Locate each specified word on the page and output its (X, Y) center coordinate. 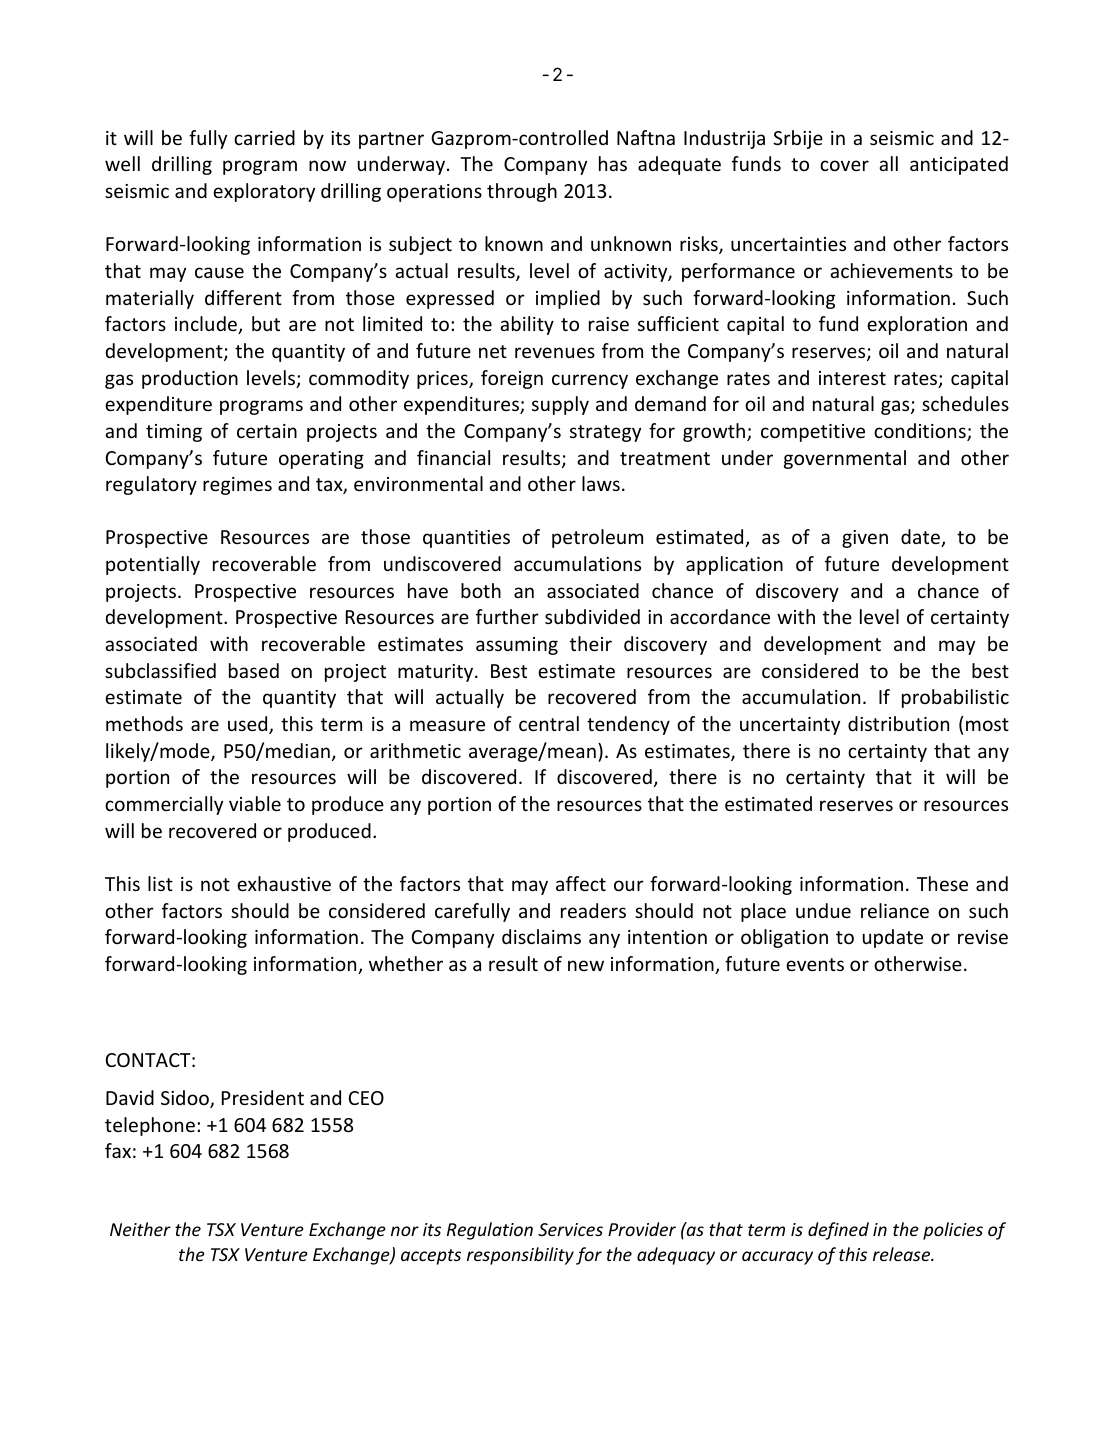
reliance (895, 910)
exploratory (264, 192)
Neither (140, 1229)
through (522, 192)
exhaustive (284, 883)
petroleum (597, 538)
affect (581, 883)
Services (570, 1229)
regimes (237, 486)
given (865, 539)
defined (838, 1231)
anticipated (959, 165)
